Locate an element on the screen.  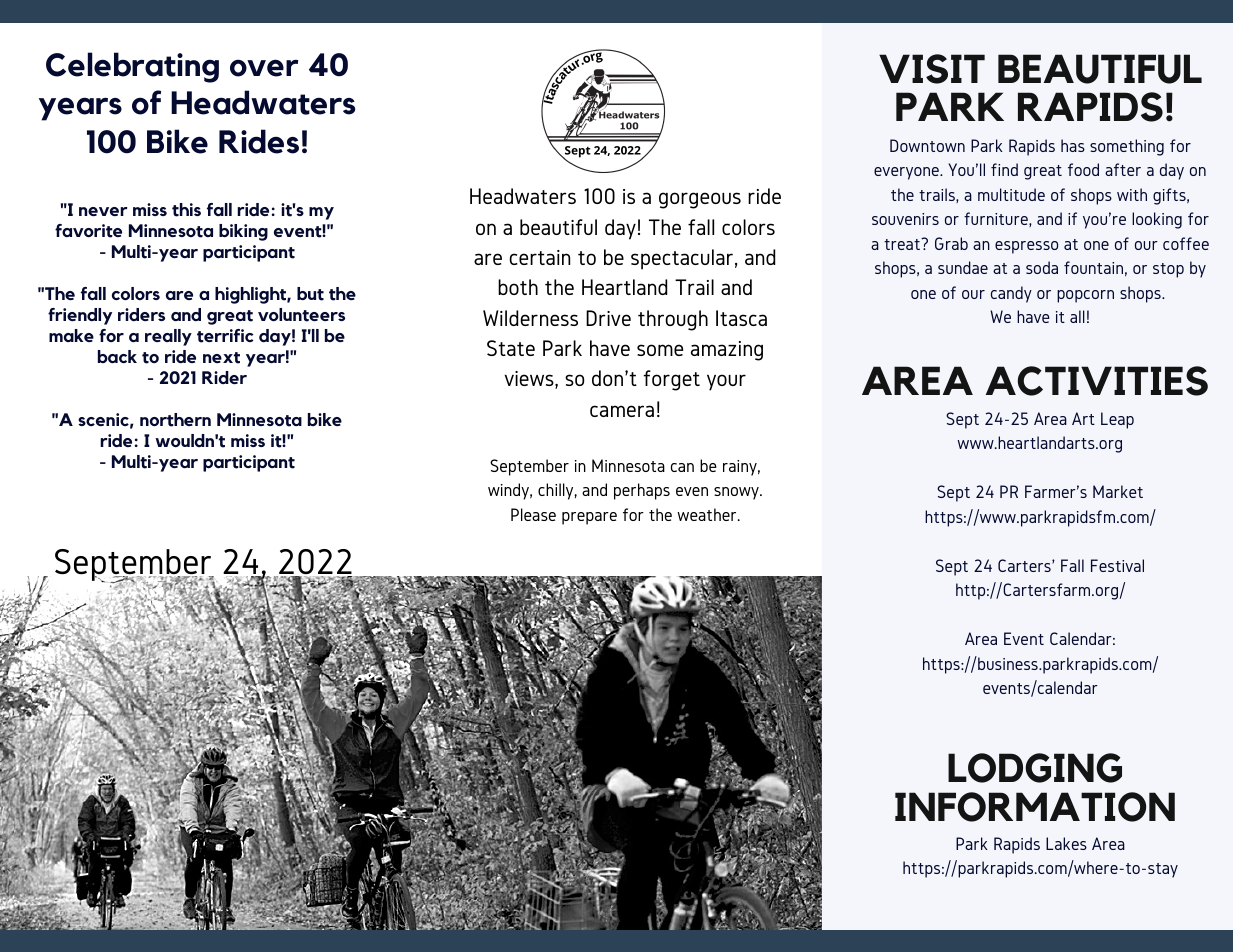
Please is located at coordinates (533, 514).
